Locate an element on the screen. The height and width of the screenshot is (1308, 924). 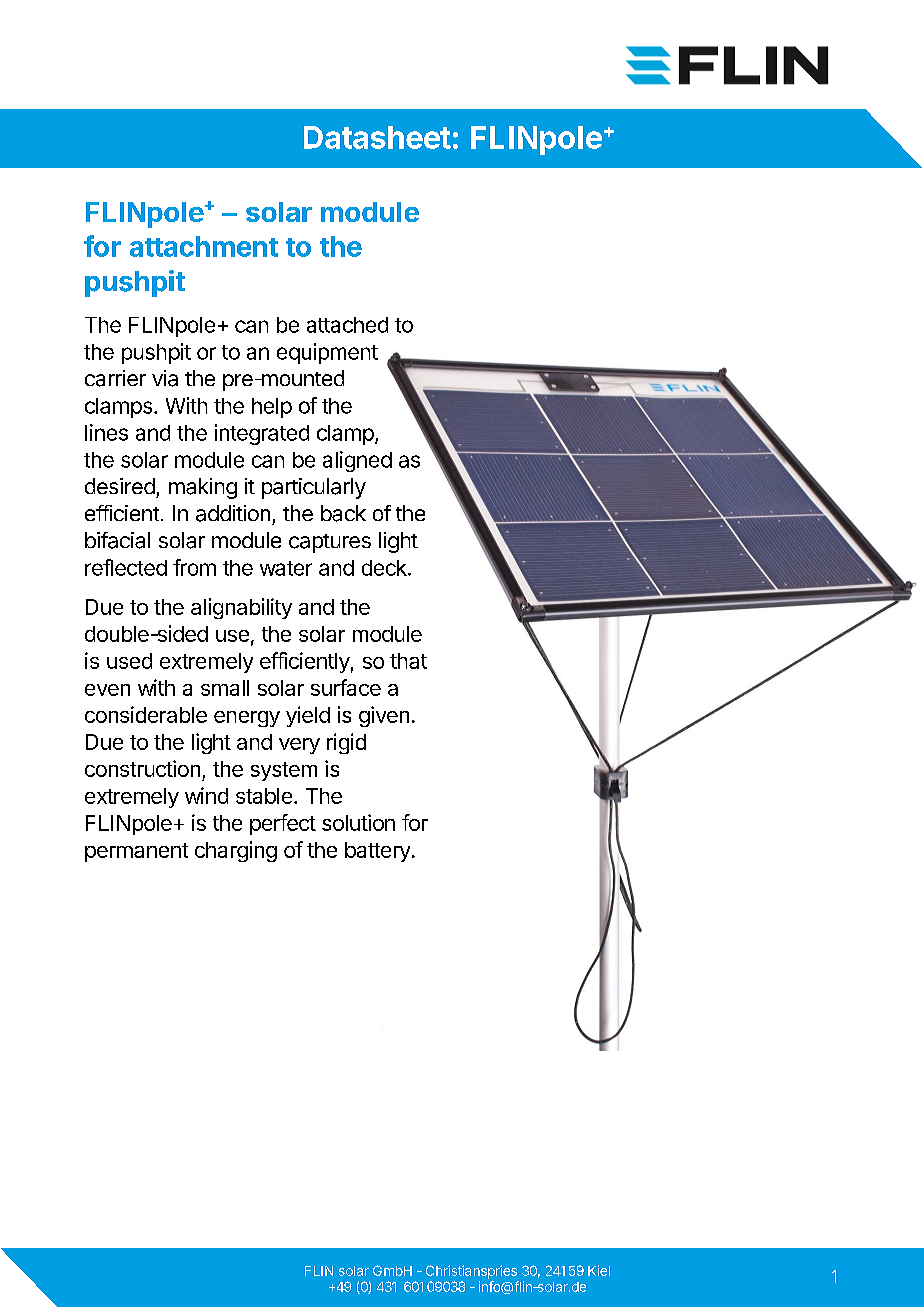
considerable is located at coordinates (146, 714).
